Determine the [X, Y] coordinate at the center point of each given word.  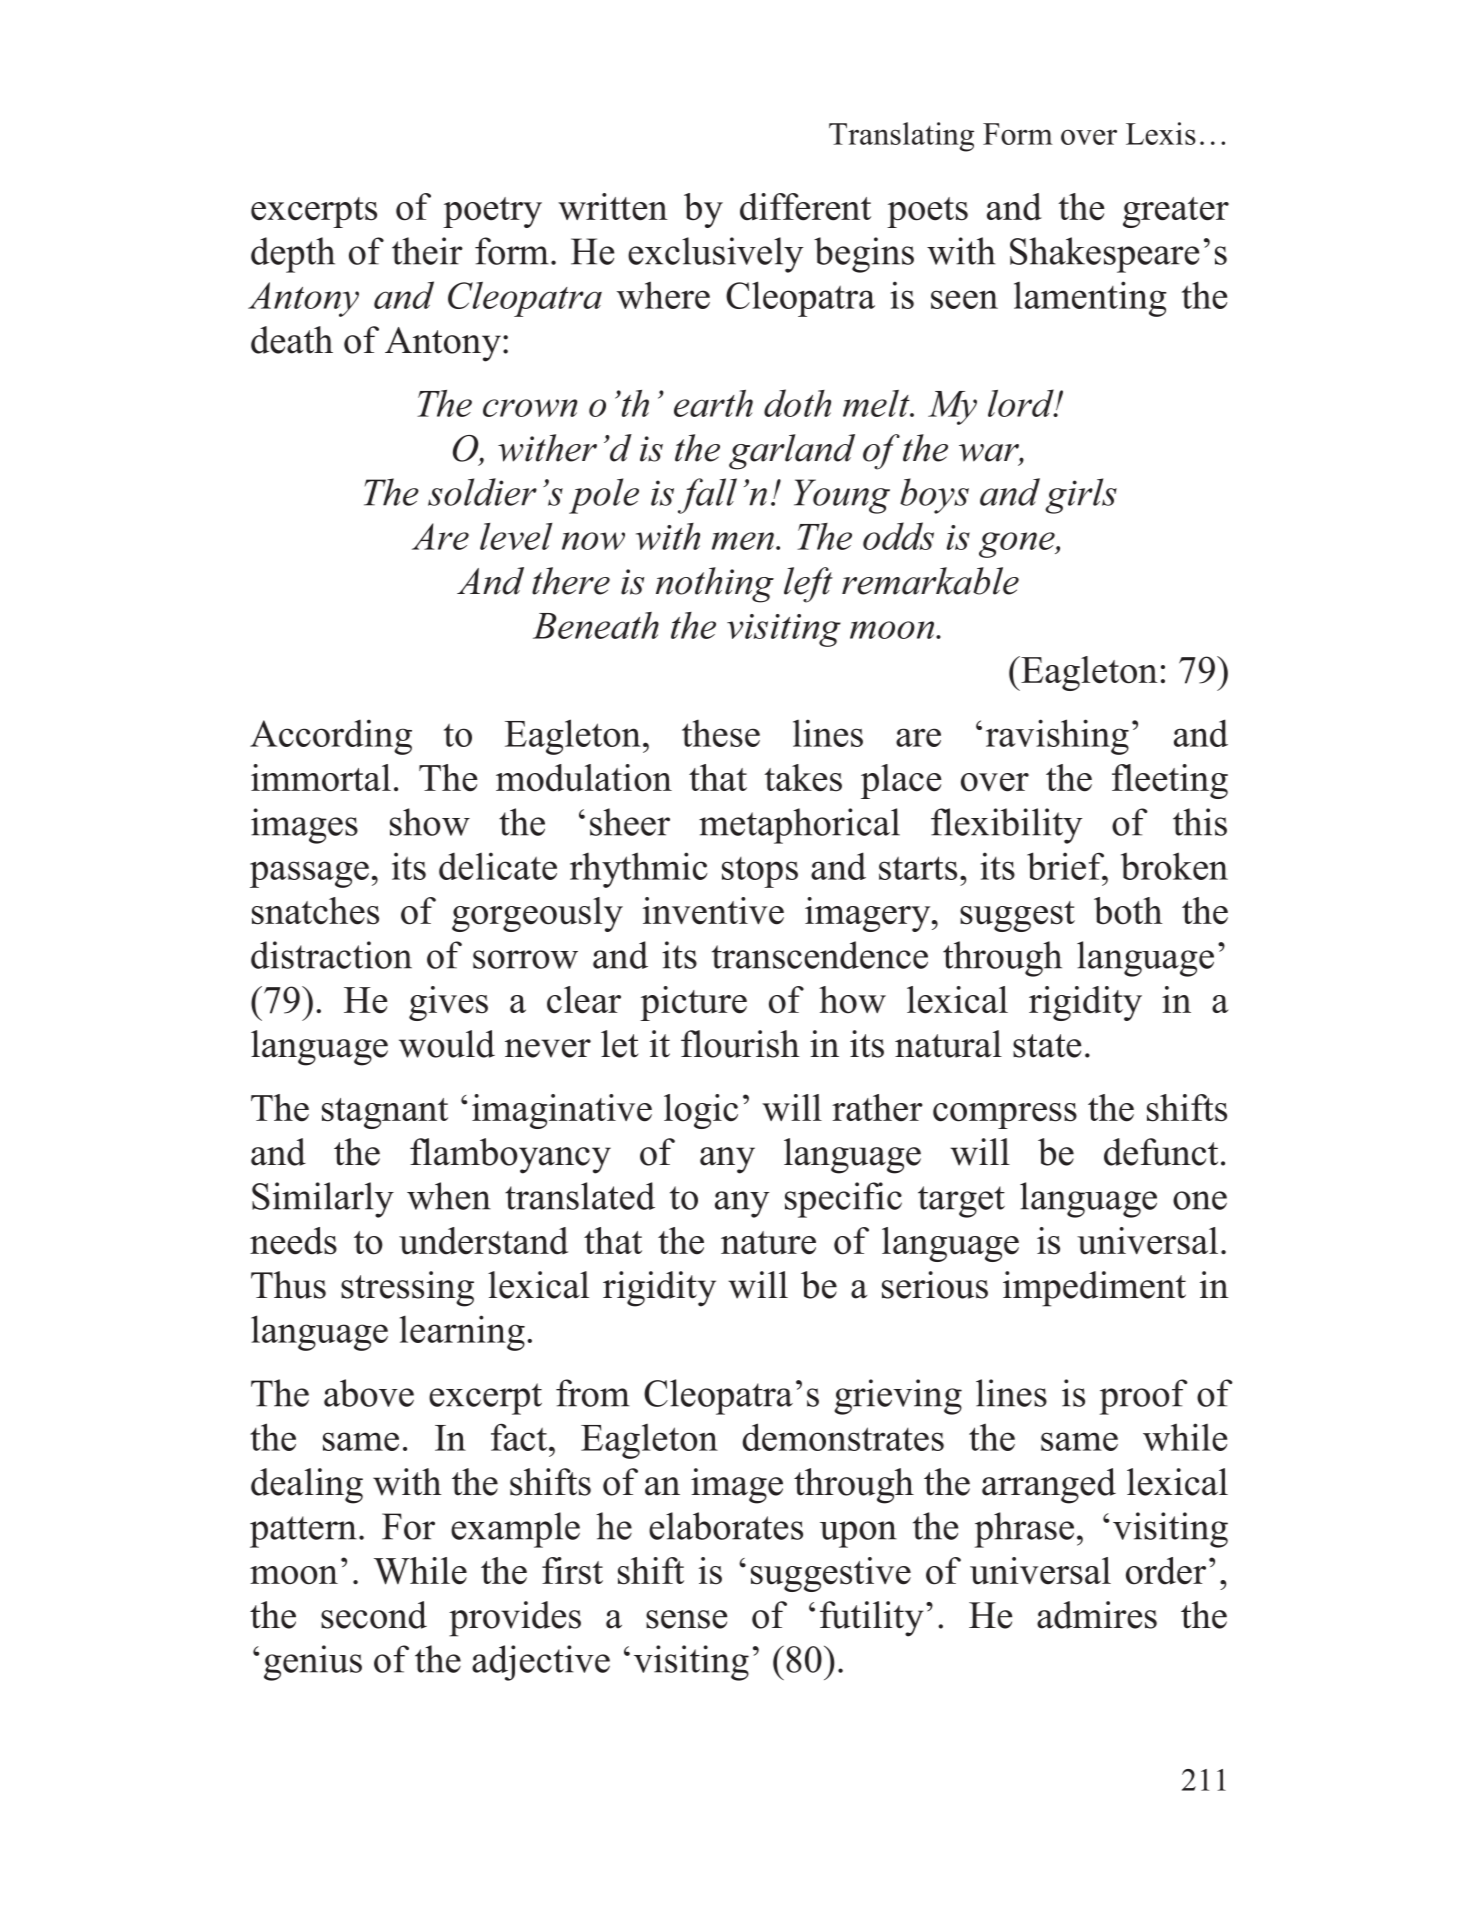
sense [686, 1619]
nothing [715, 585]
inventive [713, 911]
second [374, 1615]
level [516, 536]
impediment [1094, 1289]
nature [768, 1243]
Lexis [1161, 133]
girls [1081, 496]
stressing [407, 1289]
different [805, 207]
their [427, 251]
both [1128, 911]
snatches [315, 911]
